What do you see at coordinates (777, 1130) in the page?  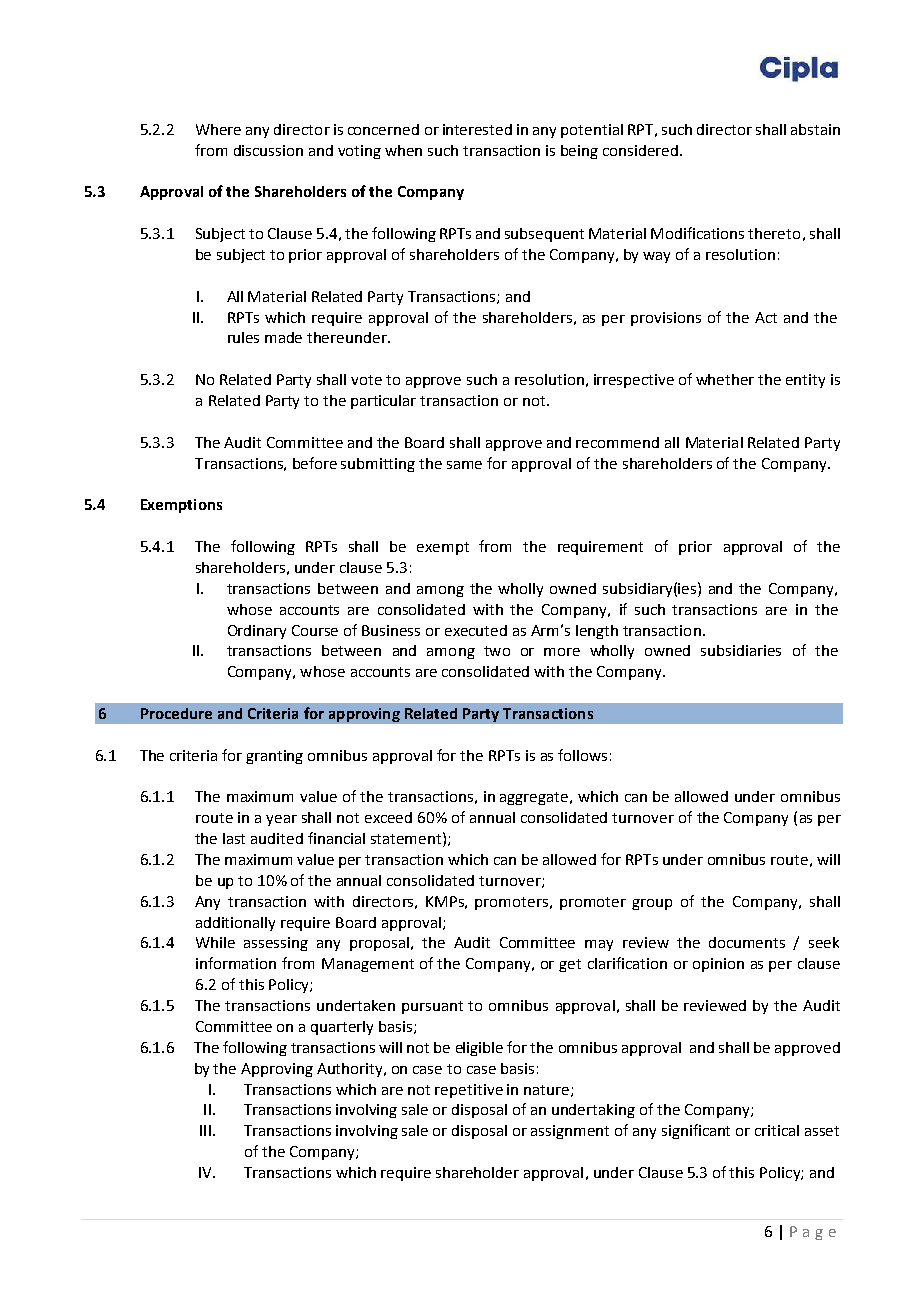 I see `critical` at bounding box center [777, 1130].
